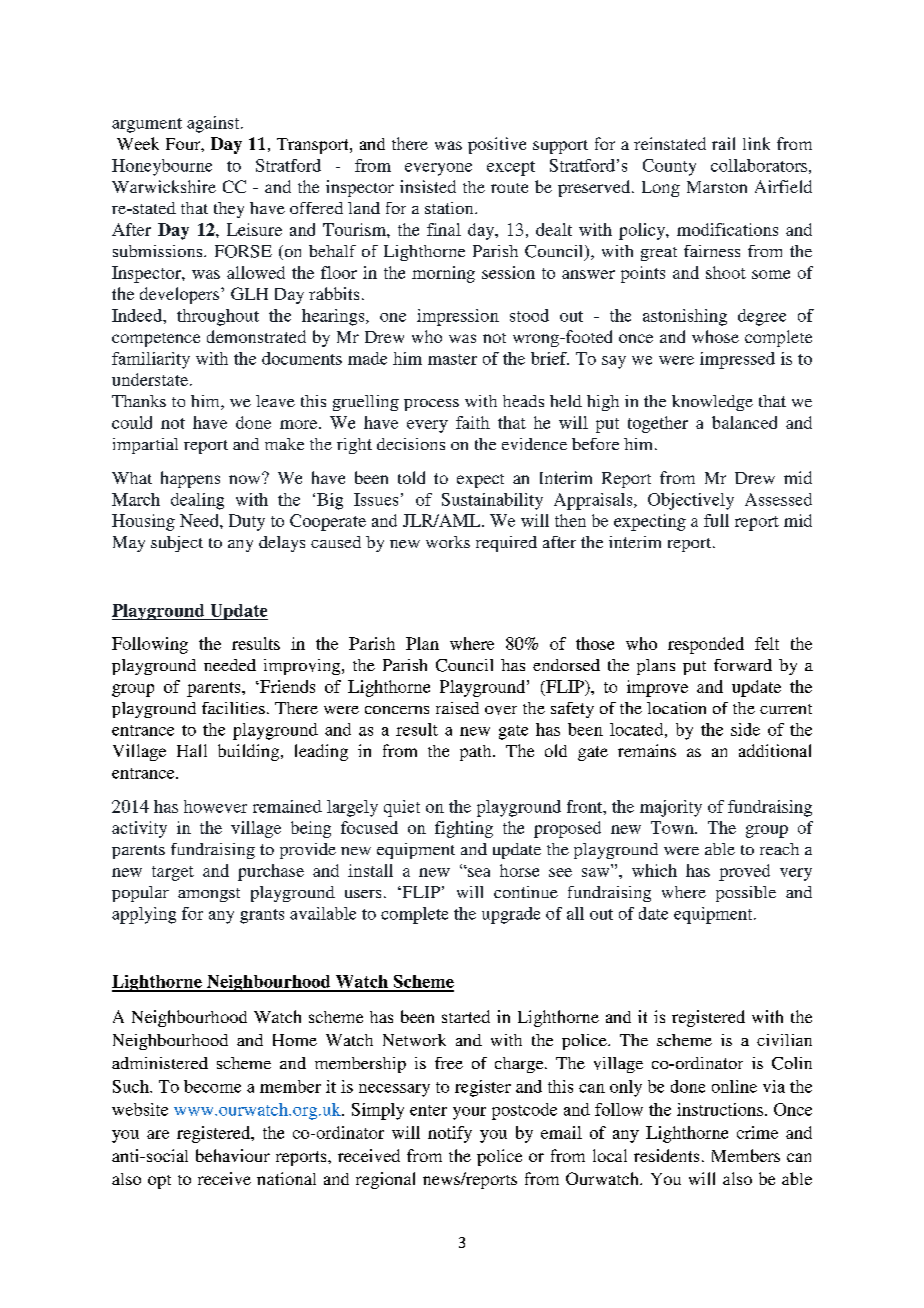  What do you see at coordinates (214, 124) in the screenshot?
I see `against` at bounding box center [214, 124].
